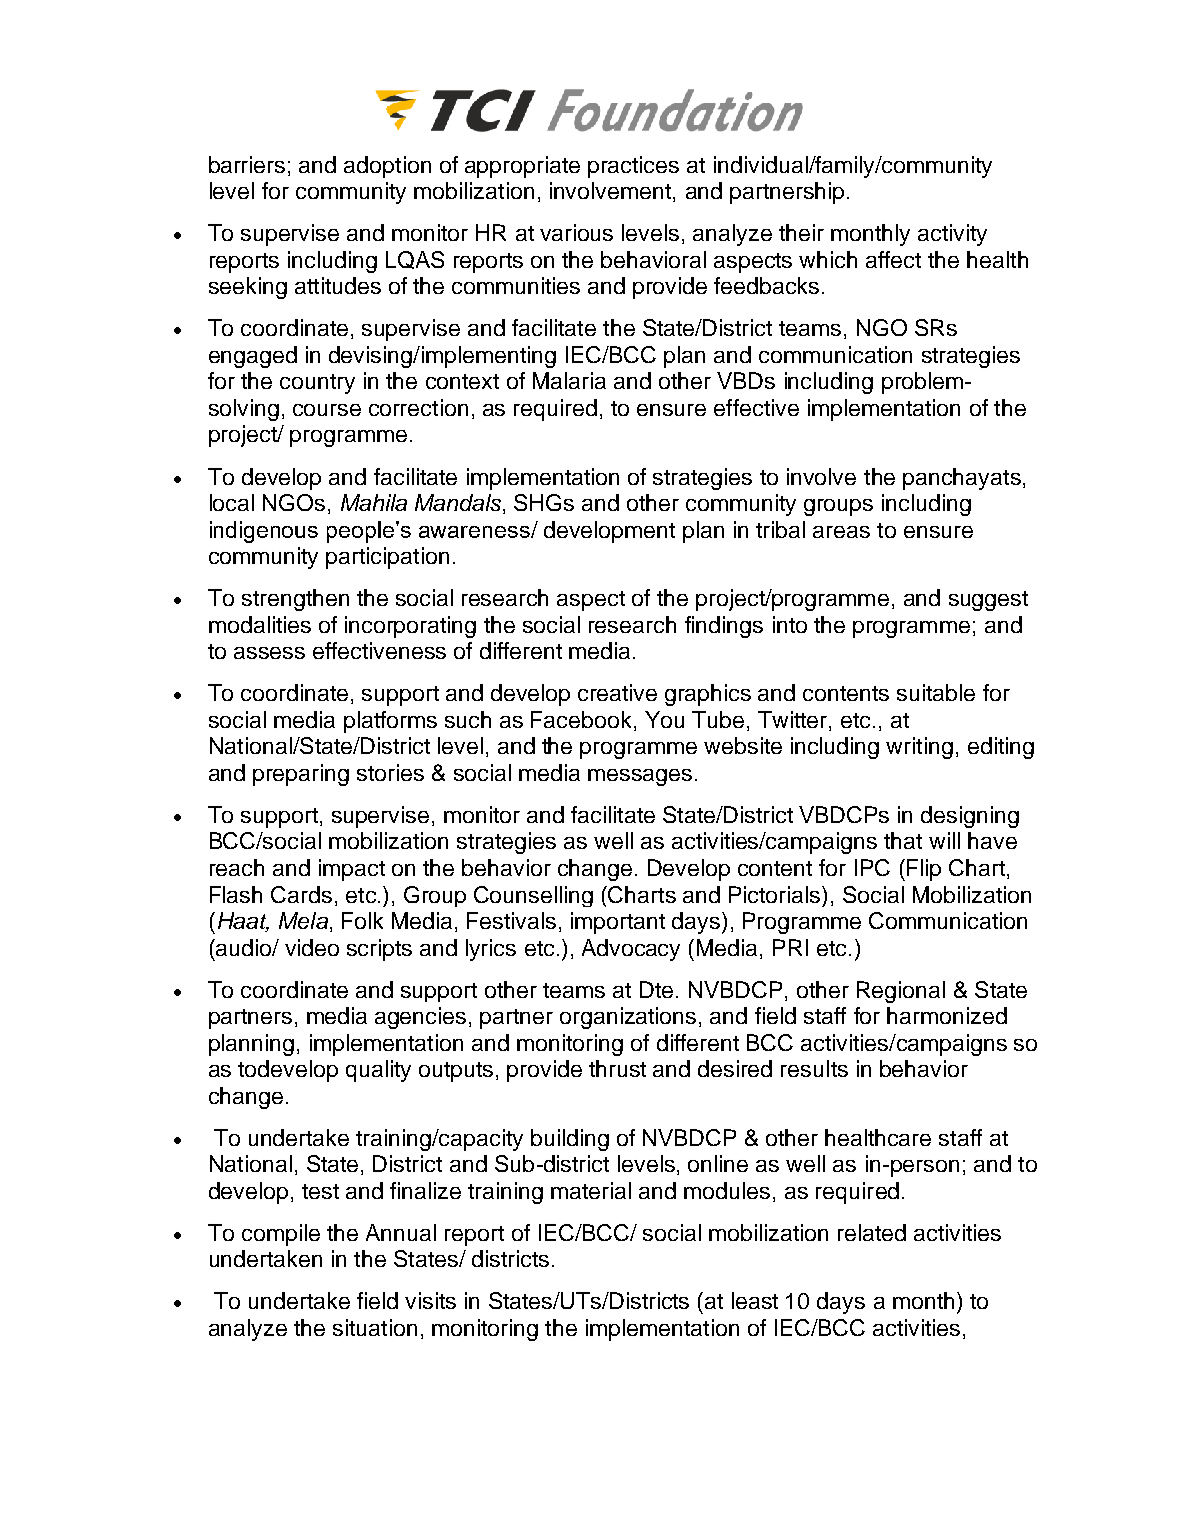 This document has height=1524, width=1178. What do you see at coordinates (295, 600) in the document?
I see `strengthen` at bounding box center [295, 600].
